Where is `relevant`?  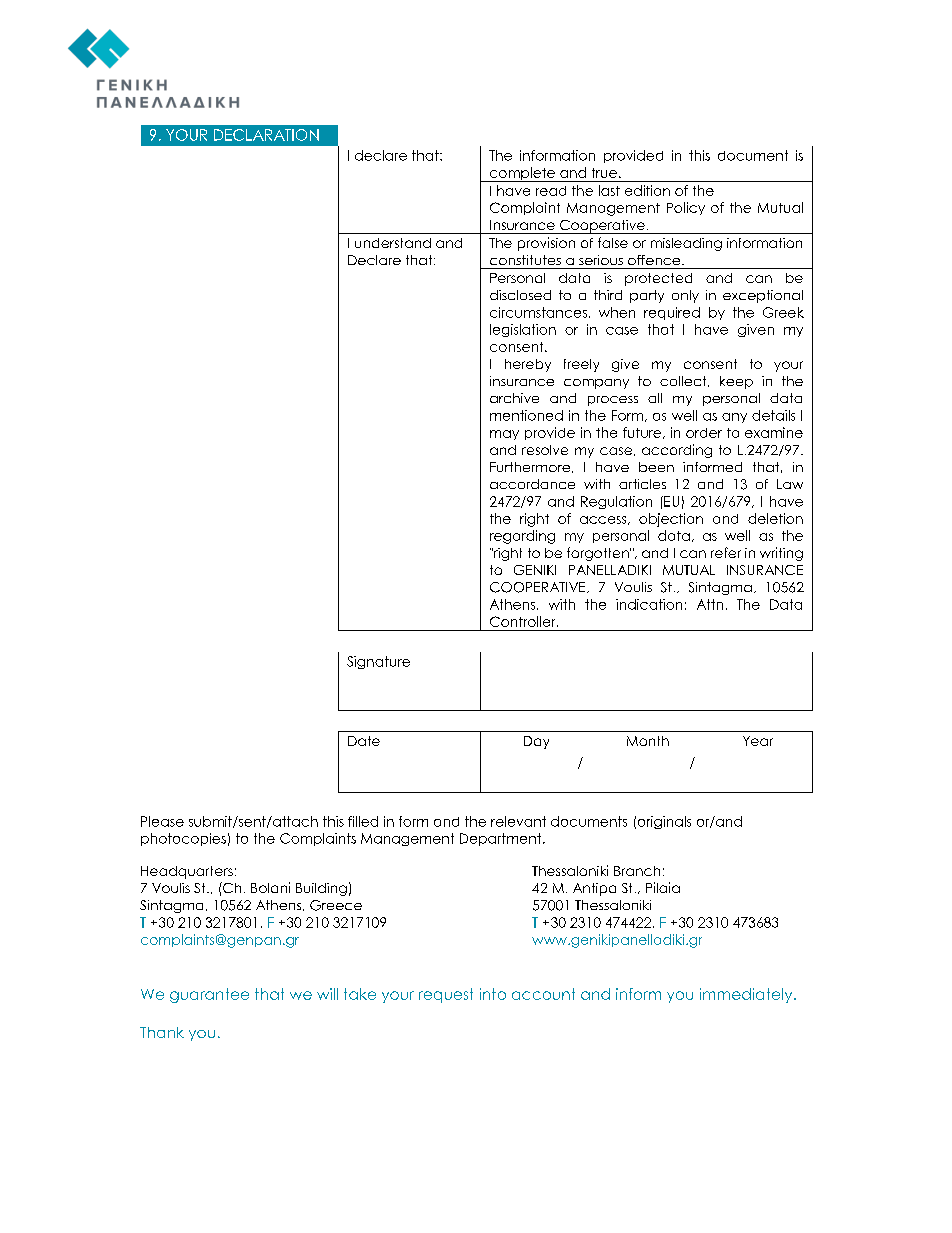
relevant is located at coordinates (518, 821).
